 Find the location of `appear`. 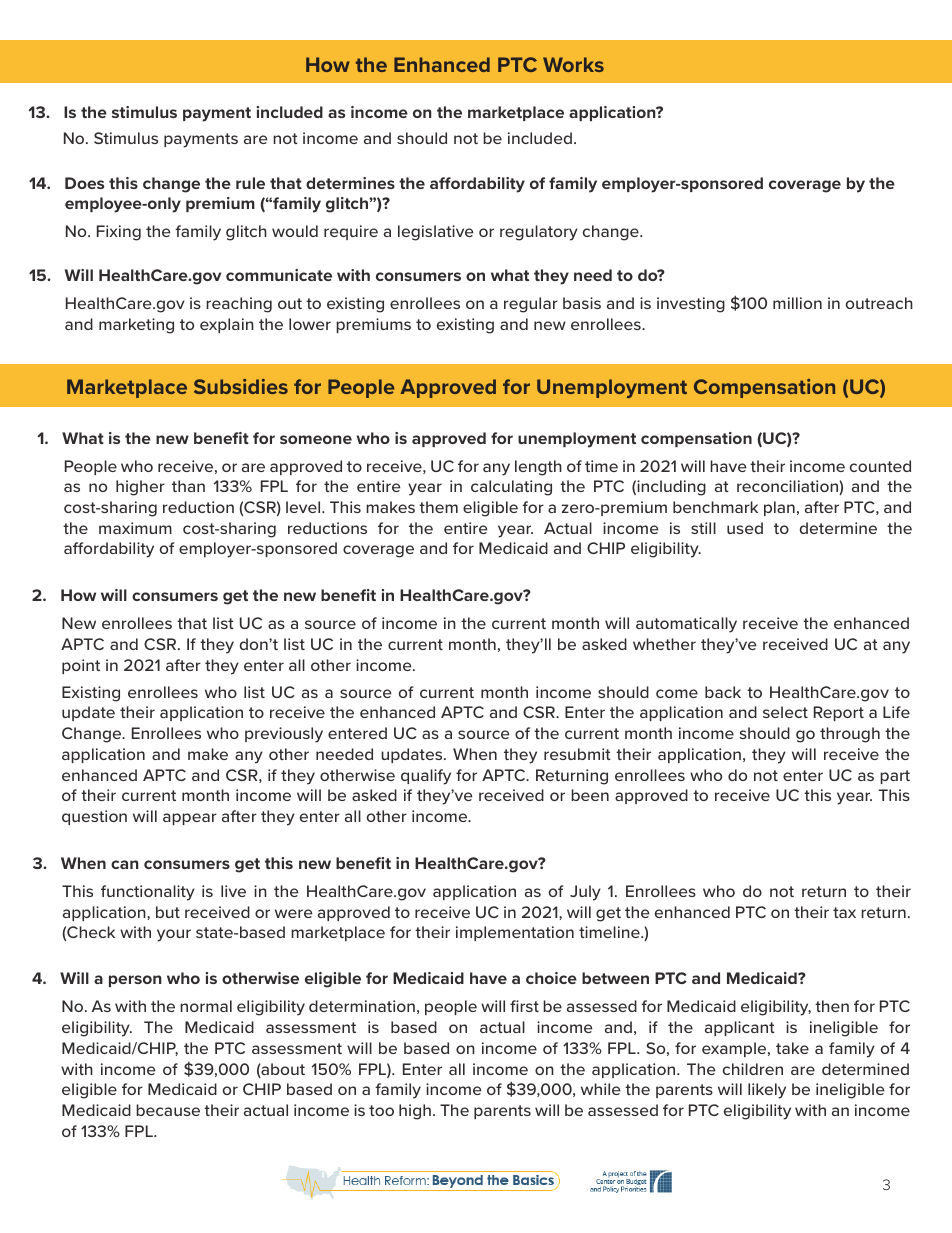

appear is located at coordinates (190, 819).
